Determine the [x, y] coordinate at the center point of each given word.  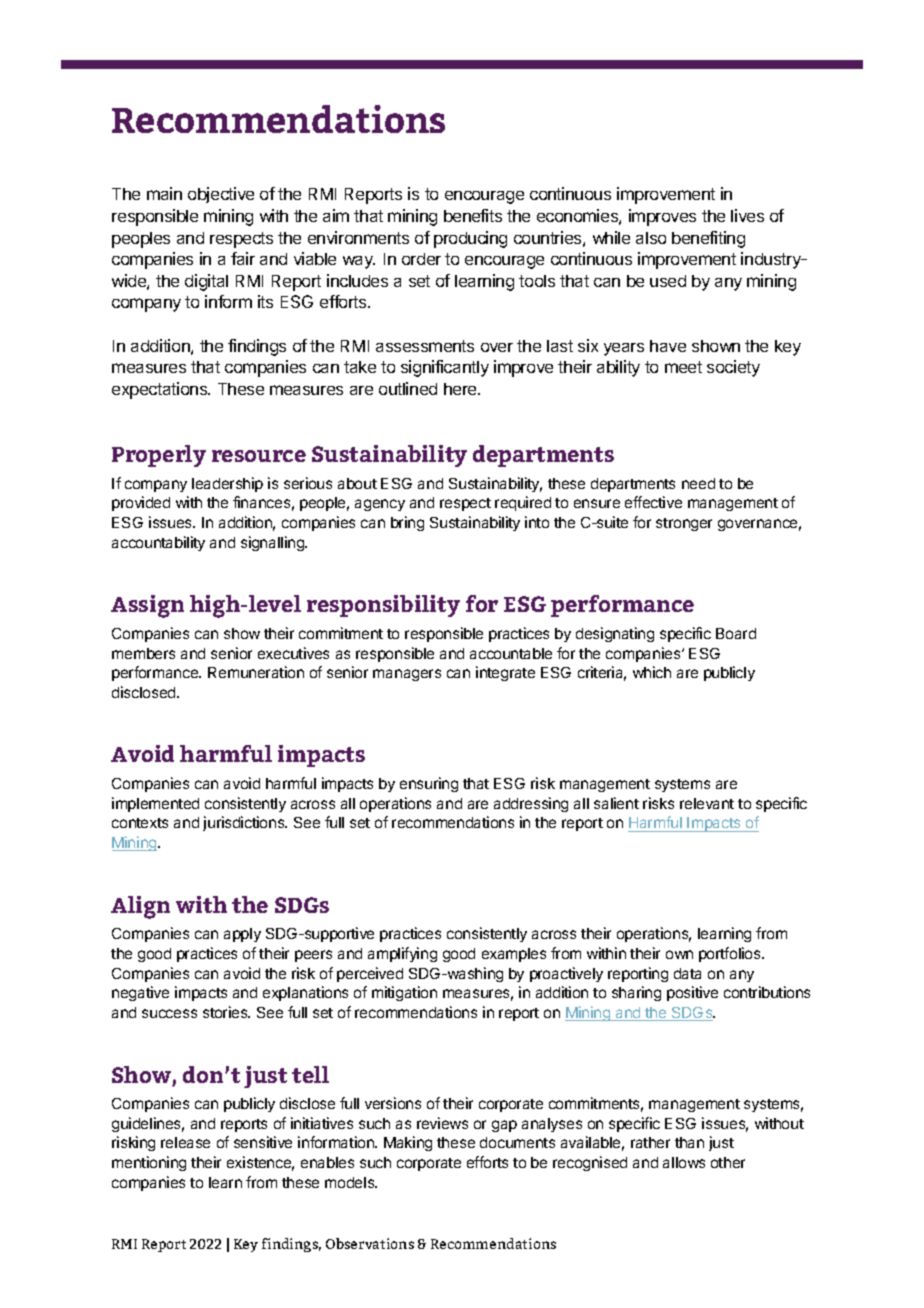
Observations [370, 1243]
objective [221, 195]
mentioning [149, 1163]
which [652, 672]
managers [407, 675]
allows [684, 1162]
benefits [473, 215]
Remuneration [256, 672]
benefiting [708, 239]
